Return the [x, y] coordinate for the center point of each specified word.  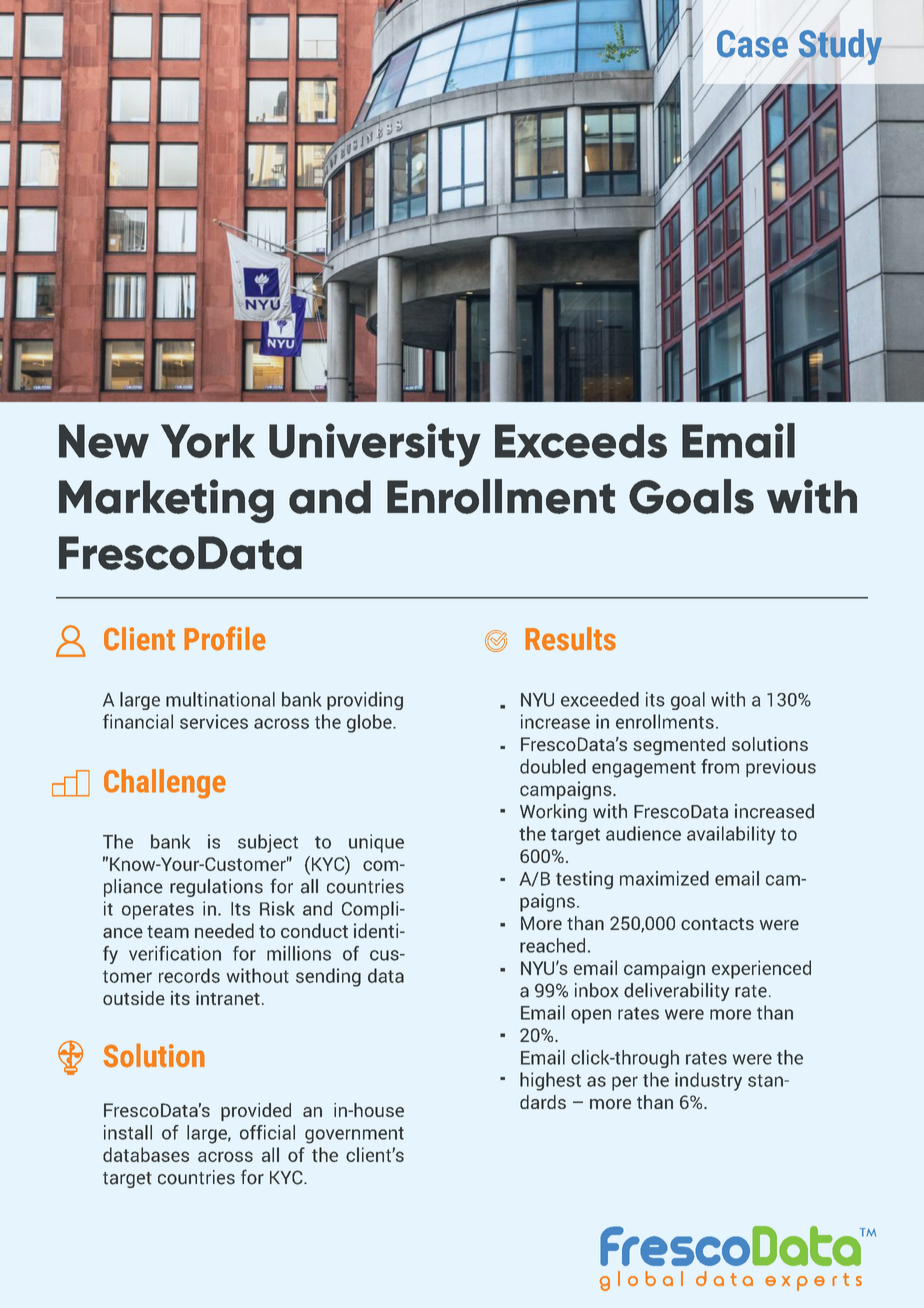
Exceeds [581, 441]
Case [752, 44]
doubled [553, 766]
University [375, 445]
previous [781, 768]
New [104, 441]
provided [256, 1112]
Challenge [165, 784]
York [208, 441]
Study [840, 47]
